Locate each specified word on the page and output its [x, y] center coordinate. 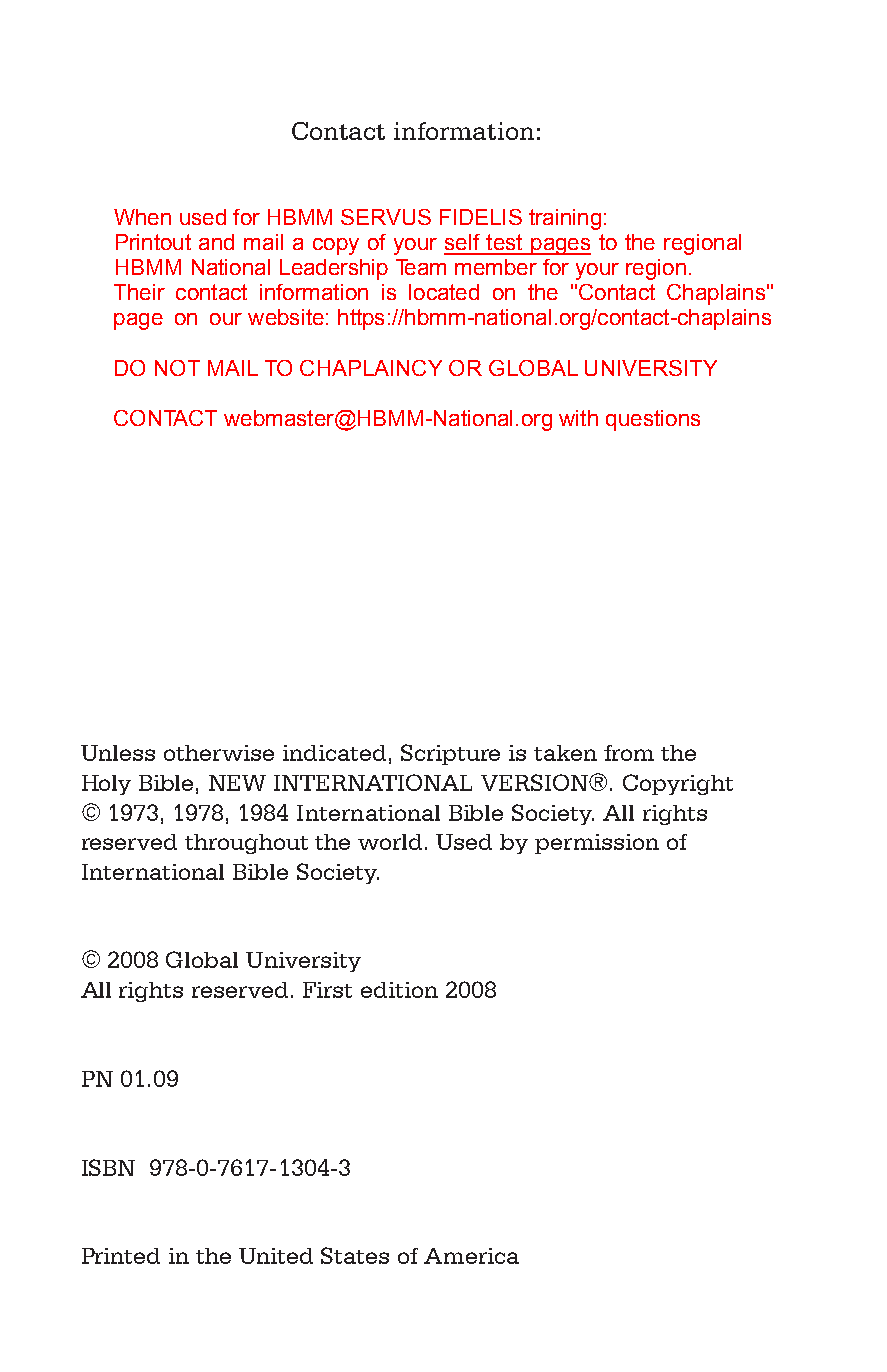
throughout [246, 844]
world [392, 842]
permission [597, 844]
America [471, 1256]
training [565, 219]
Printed [121, 1256]
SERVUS [386, 217]
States [355, 1255]
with [578, 418]
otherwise [219, 753]
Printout [153, 242]
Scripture [450, 754]
